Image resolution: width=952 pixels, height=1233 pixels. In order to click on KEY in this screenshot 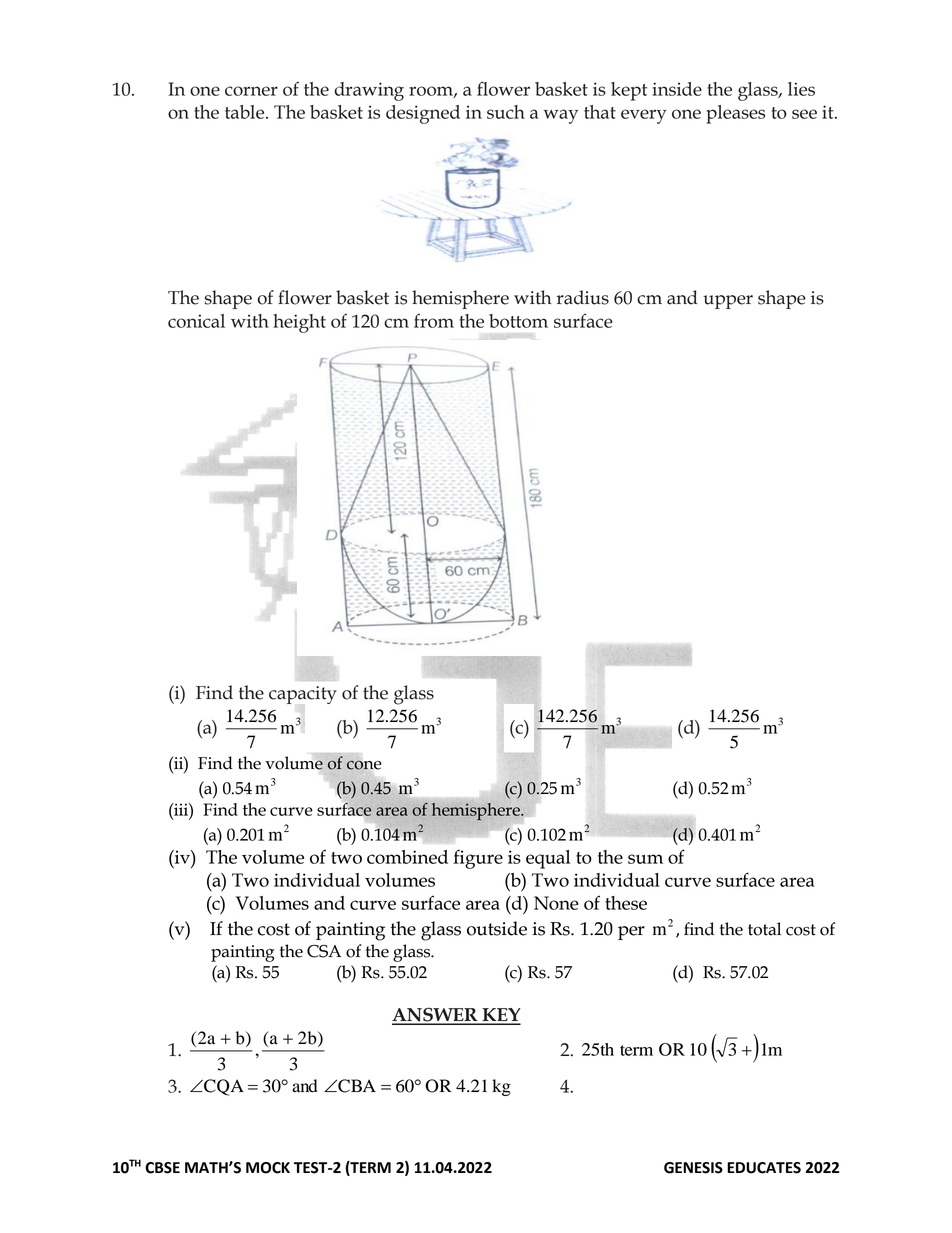, I will do `click(500, 1016)`.
